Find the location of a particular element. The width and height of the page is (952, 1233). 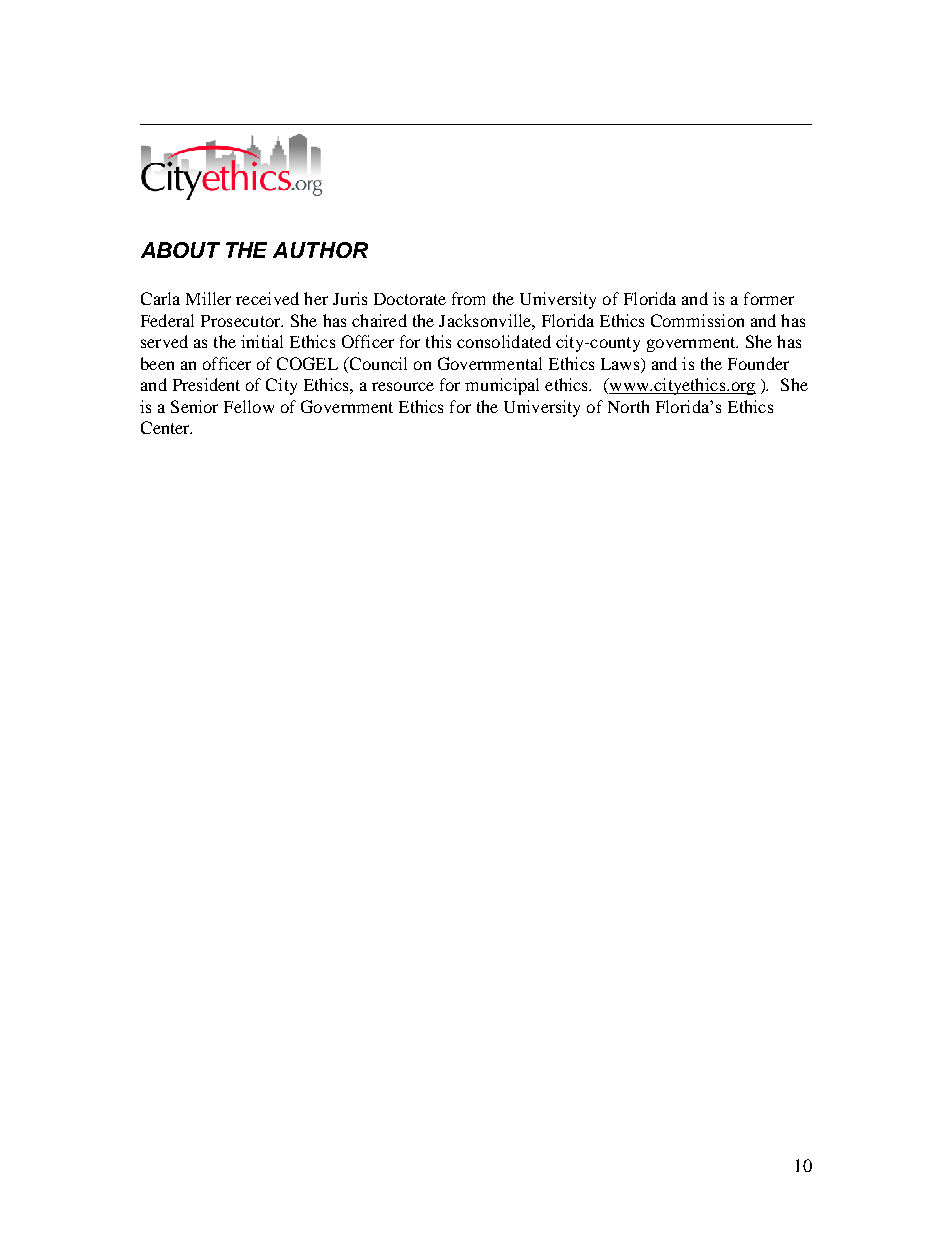

this is located at coordinates (438, 341).
